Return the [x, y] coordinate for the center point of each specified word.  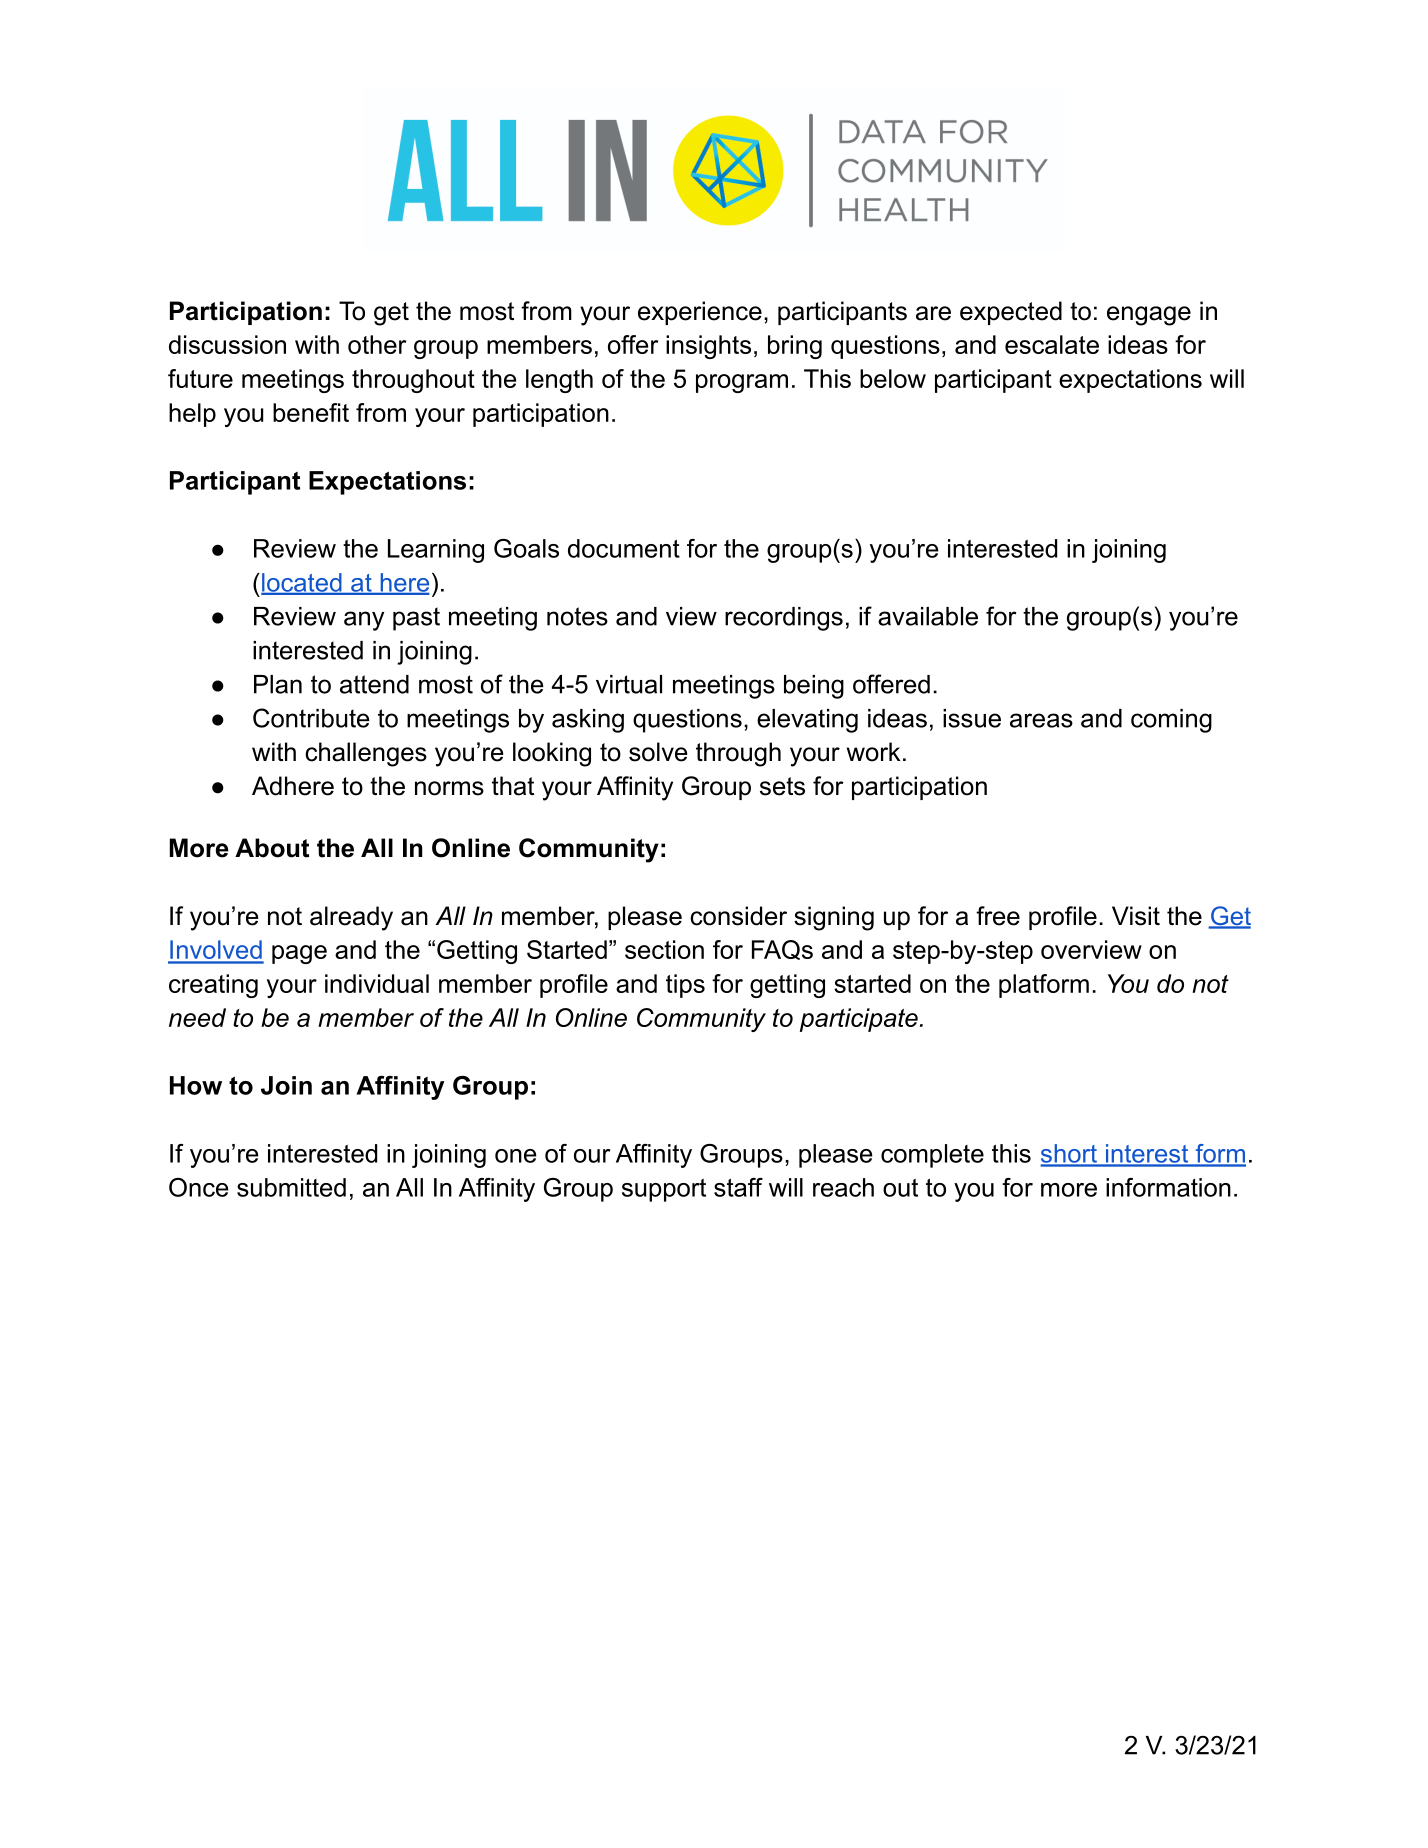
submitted [291, 1187]
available [928, 616]
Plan [278, 684]
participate [859, 1020]
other [377, 344]
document [624, 548]
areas [1041, 720]
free [998, 916]
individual [377, 983]
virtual [629, 684]
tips [685, 986]
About [272, 848]
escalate [1052, 344]
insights [708, 347]
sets [782, 786]
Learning [436, 551]
